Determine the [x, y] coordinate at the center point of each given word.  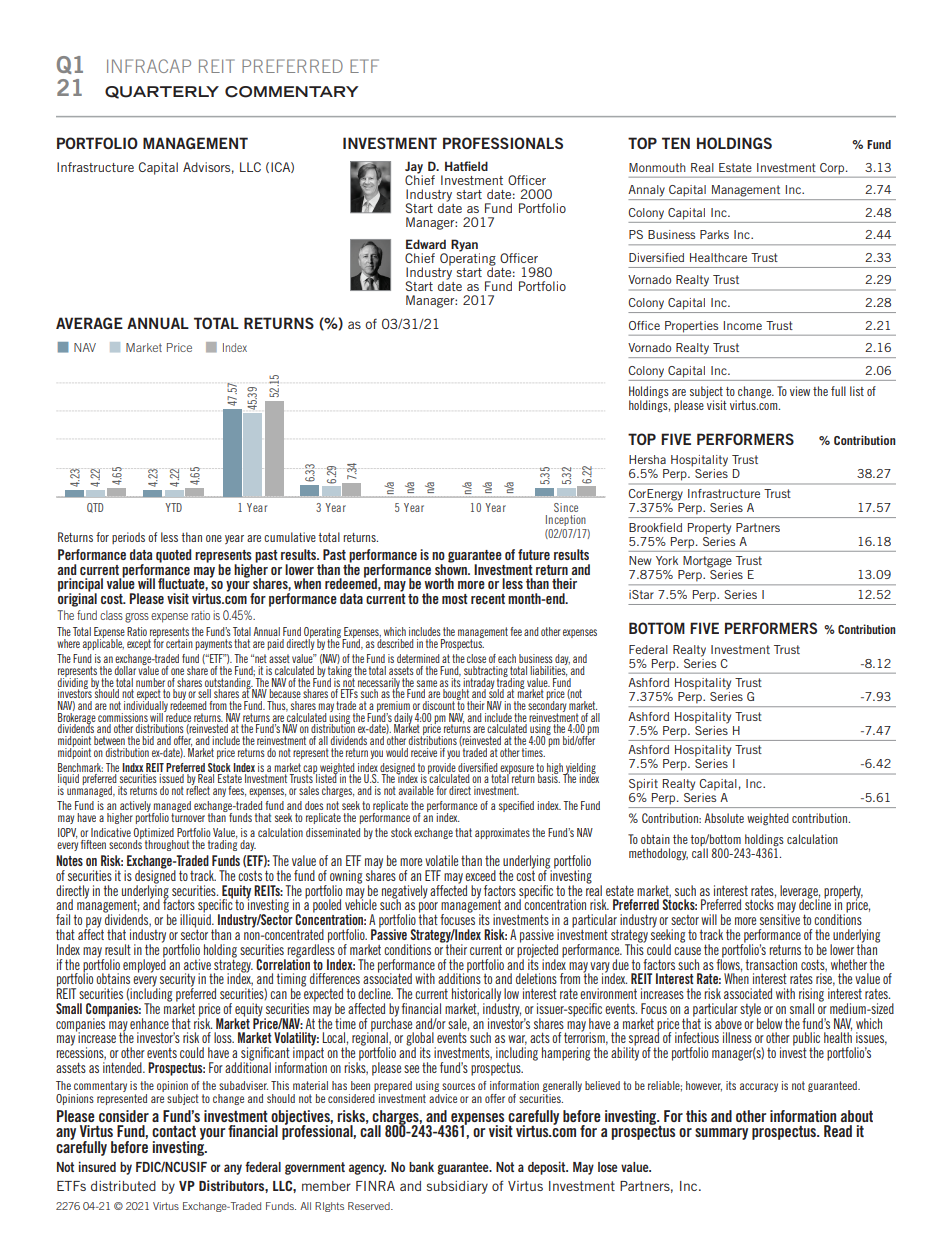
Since [566, 507]
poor [428, 908]
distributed [123, 1186]
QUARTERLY [162, 92]
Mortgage [707, 562]
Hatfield [466, 166]
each [507, 658]
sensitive [780, 918]
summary [721, 1134]
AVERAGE [89, 323]
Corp [833, 168]
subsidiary [457, 1187]
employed [144, 964]
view [800, 391]
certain [179, 643]
